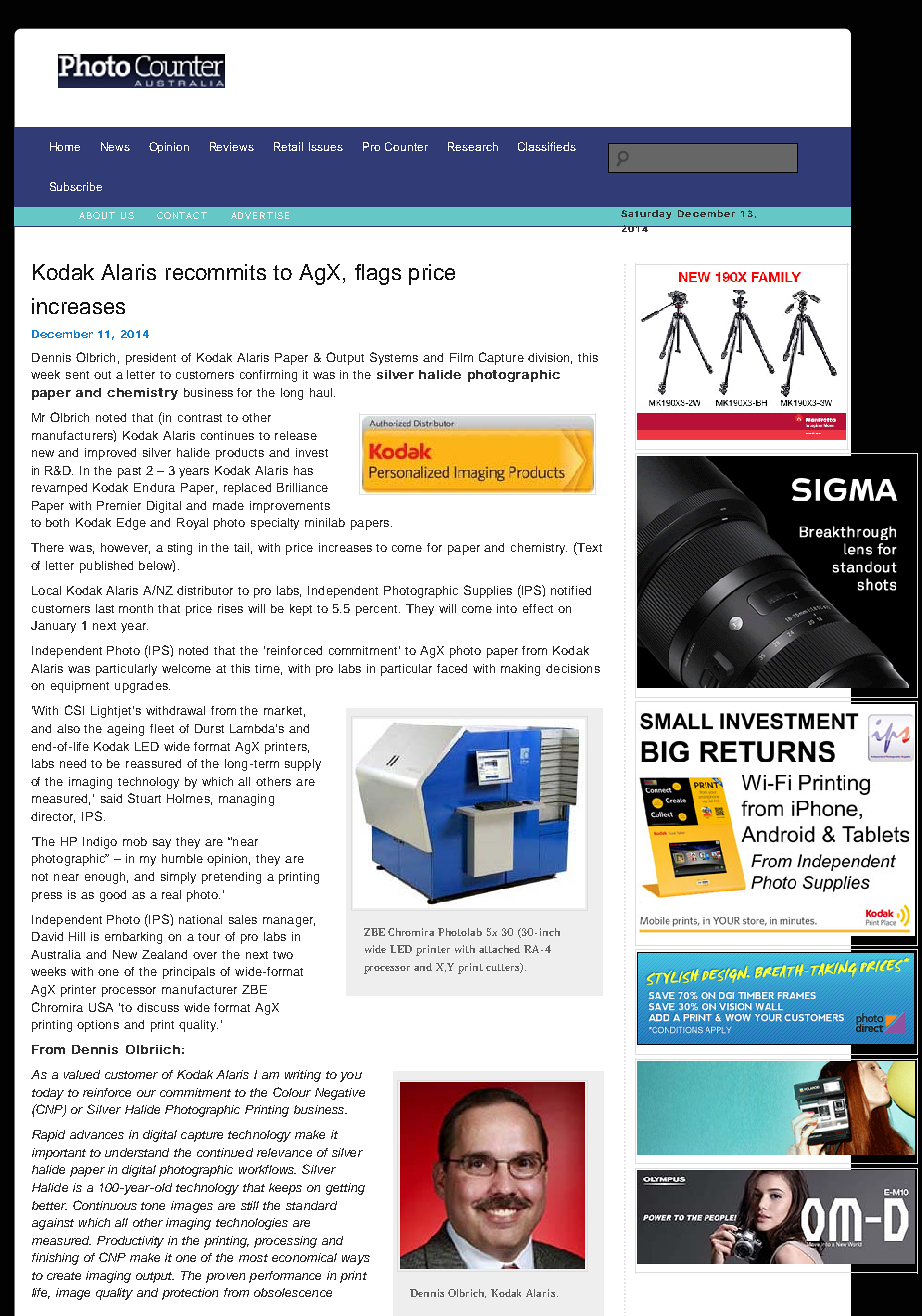 Image resolution: width=922 pixels, height=1316 pixels. I want to click on Research, so click(473, 146).
